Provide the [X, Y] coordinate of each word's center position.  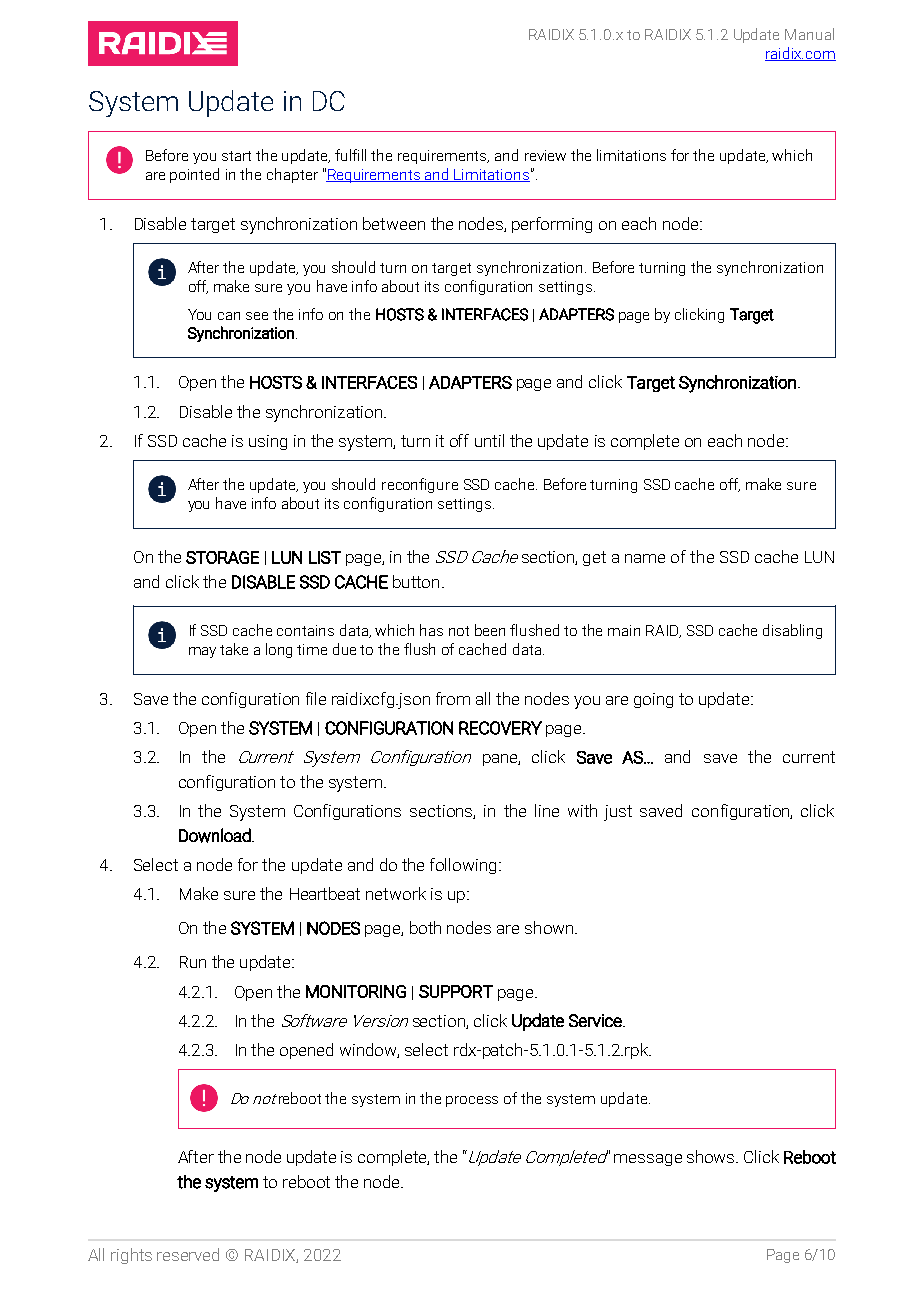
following [463, 866]
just [618, 813]
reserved [188, 1254]
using [268, 442]
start [236, 156]
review [545, 155]
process [472, 1101]
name [645, 558]
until [489, 440]
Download [216, 835]
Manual [809, 34]
